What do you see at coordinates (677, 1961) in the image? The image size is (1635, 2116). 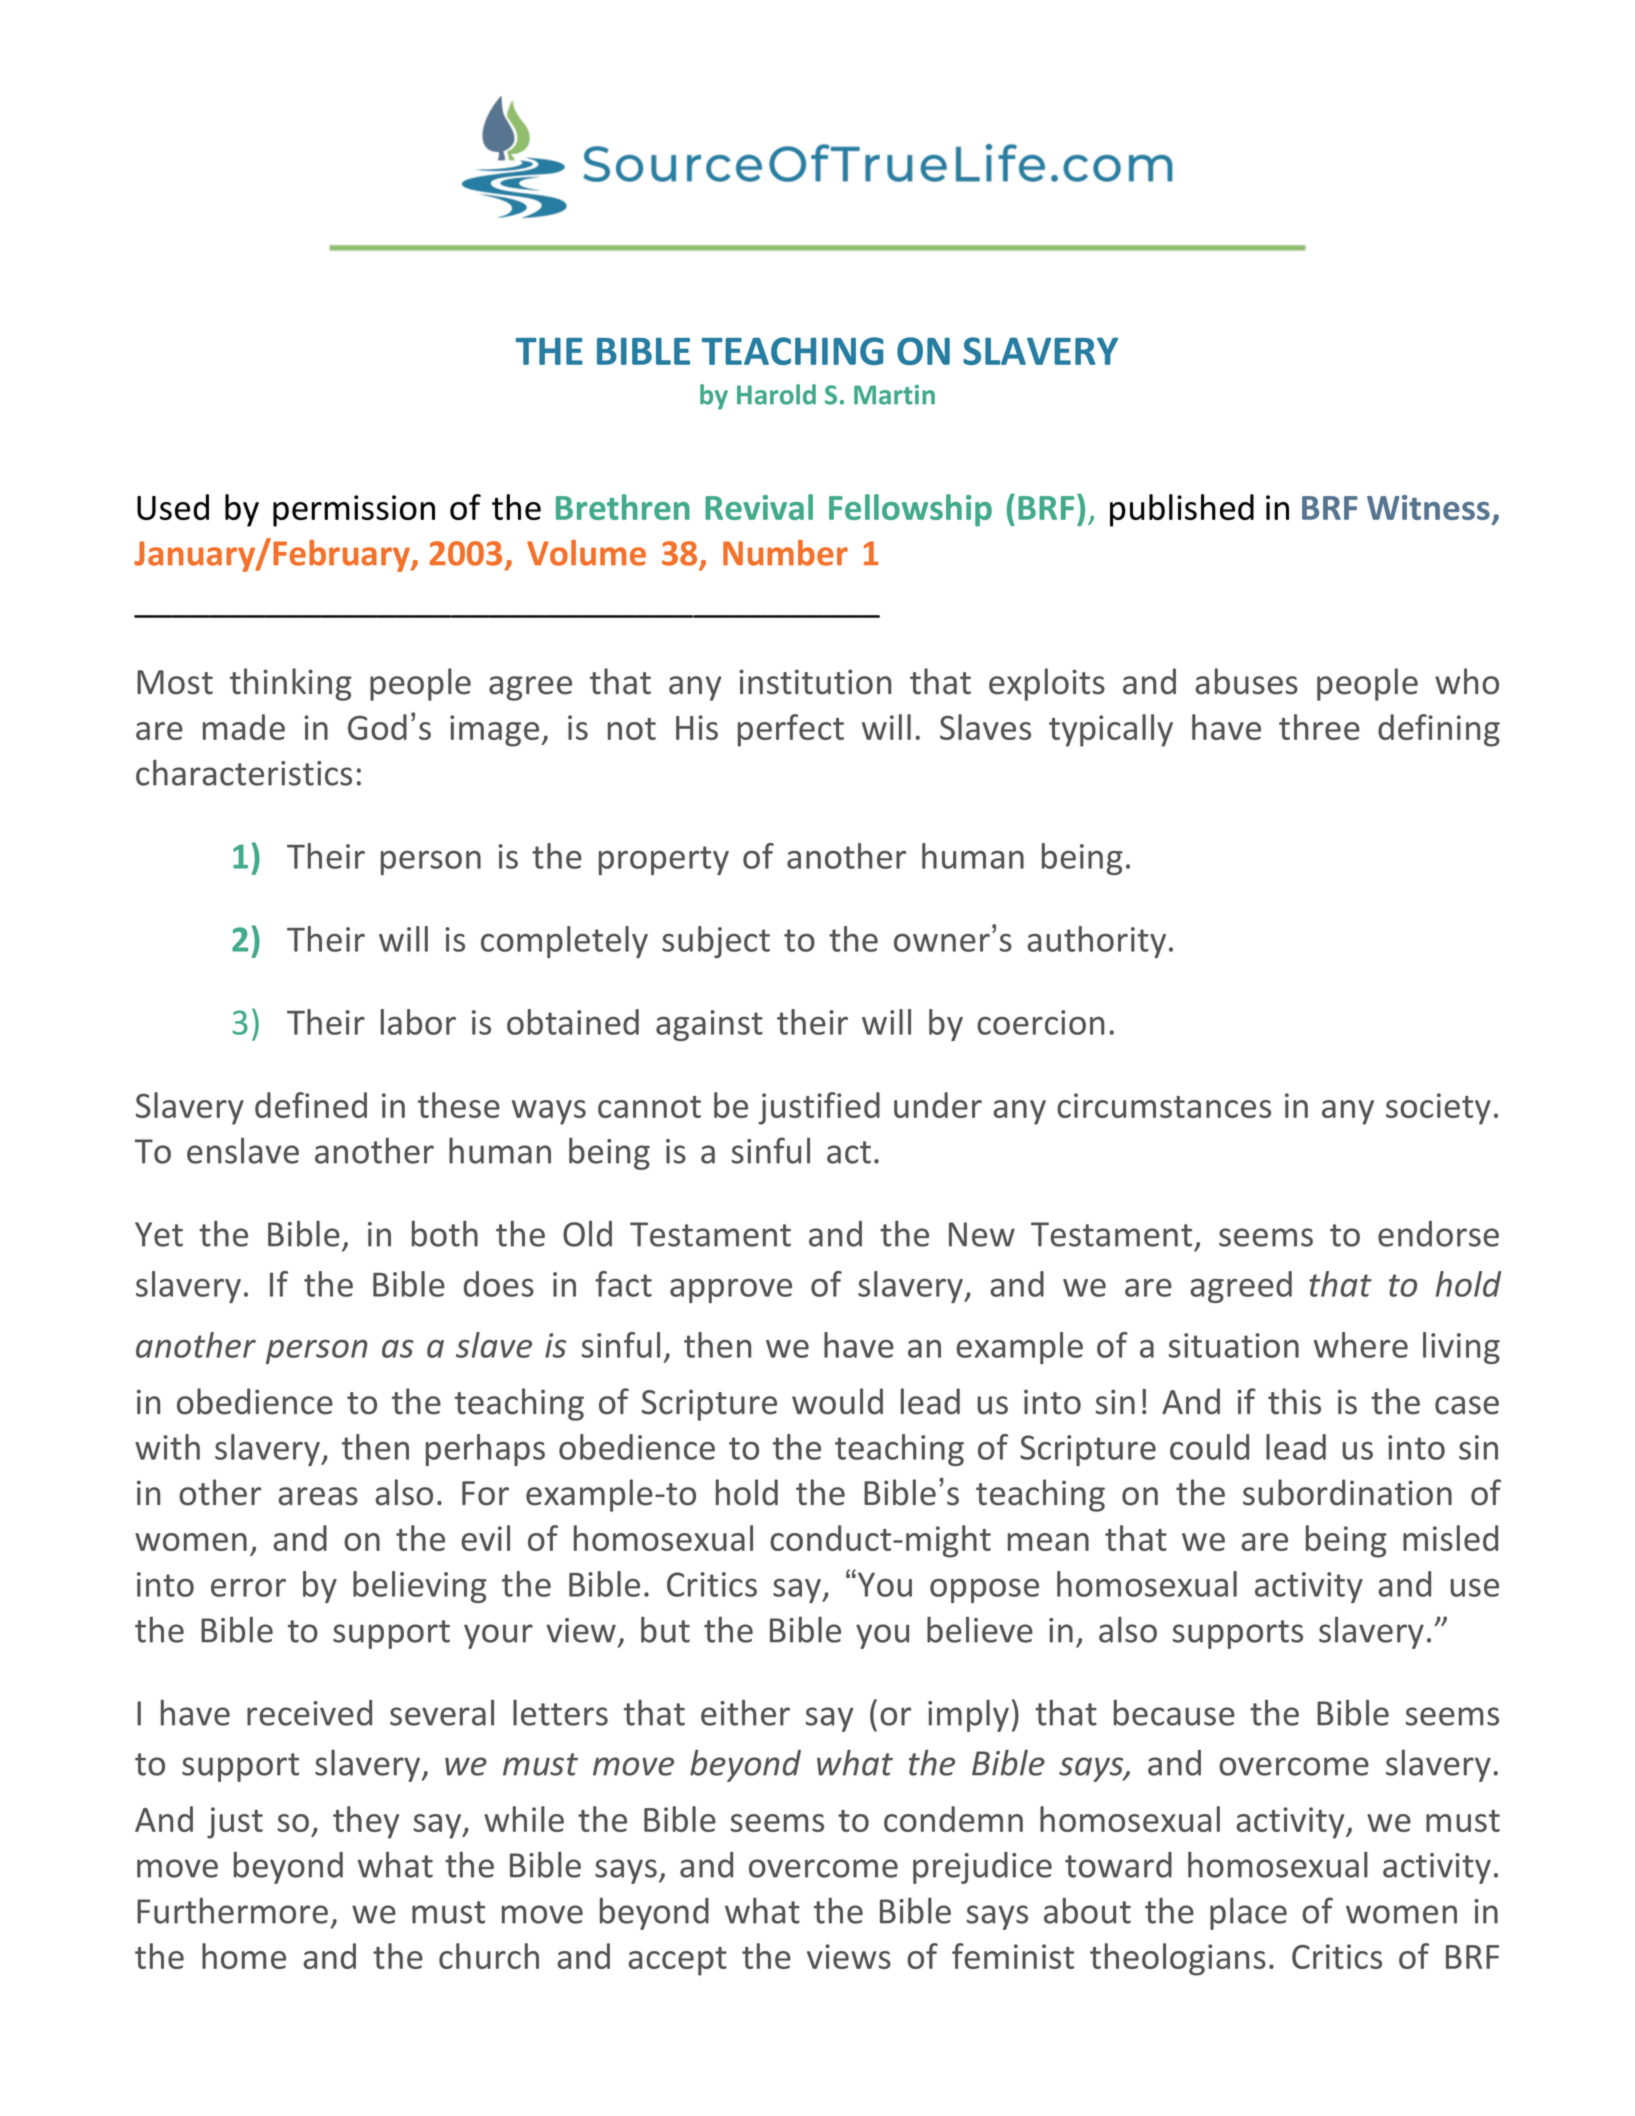 I see `accept` at bounding box center [677, 1961].
